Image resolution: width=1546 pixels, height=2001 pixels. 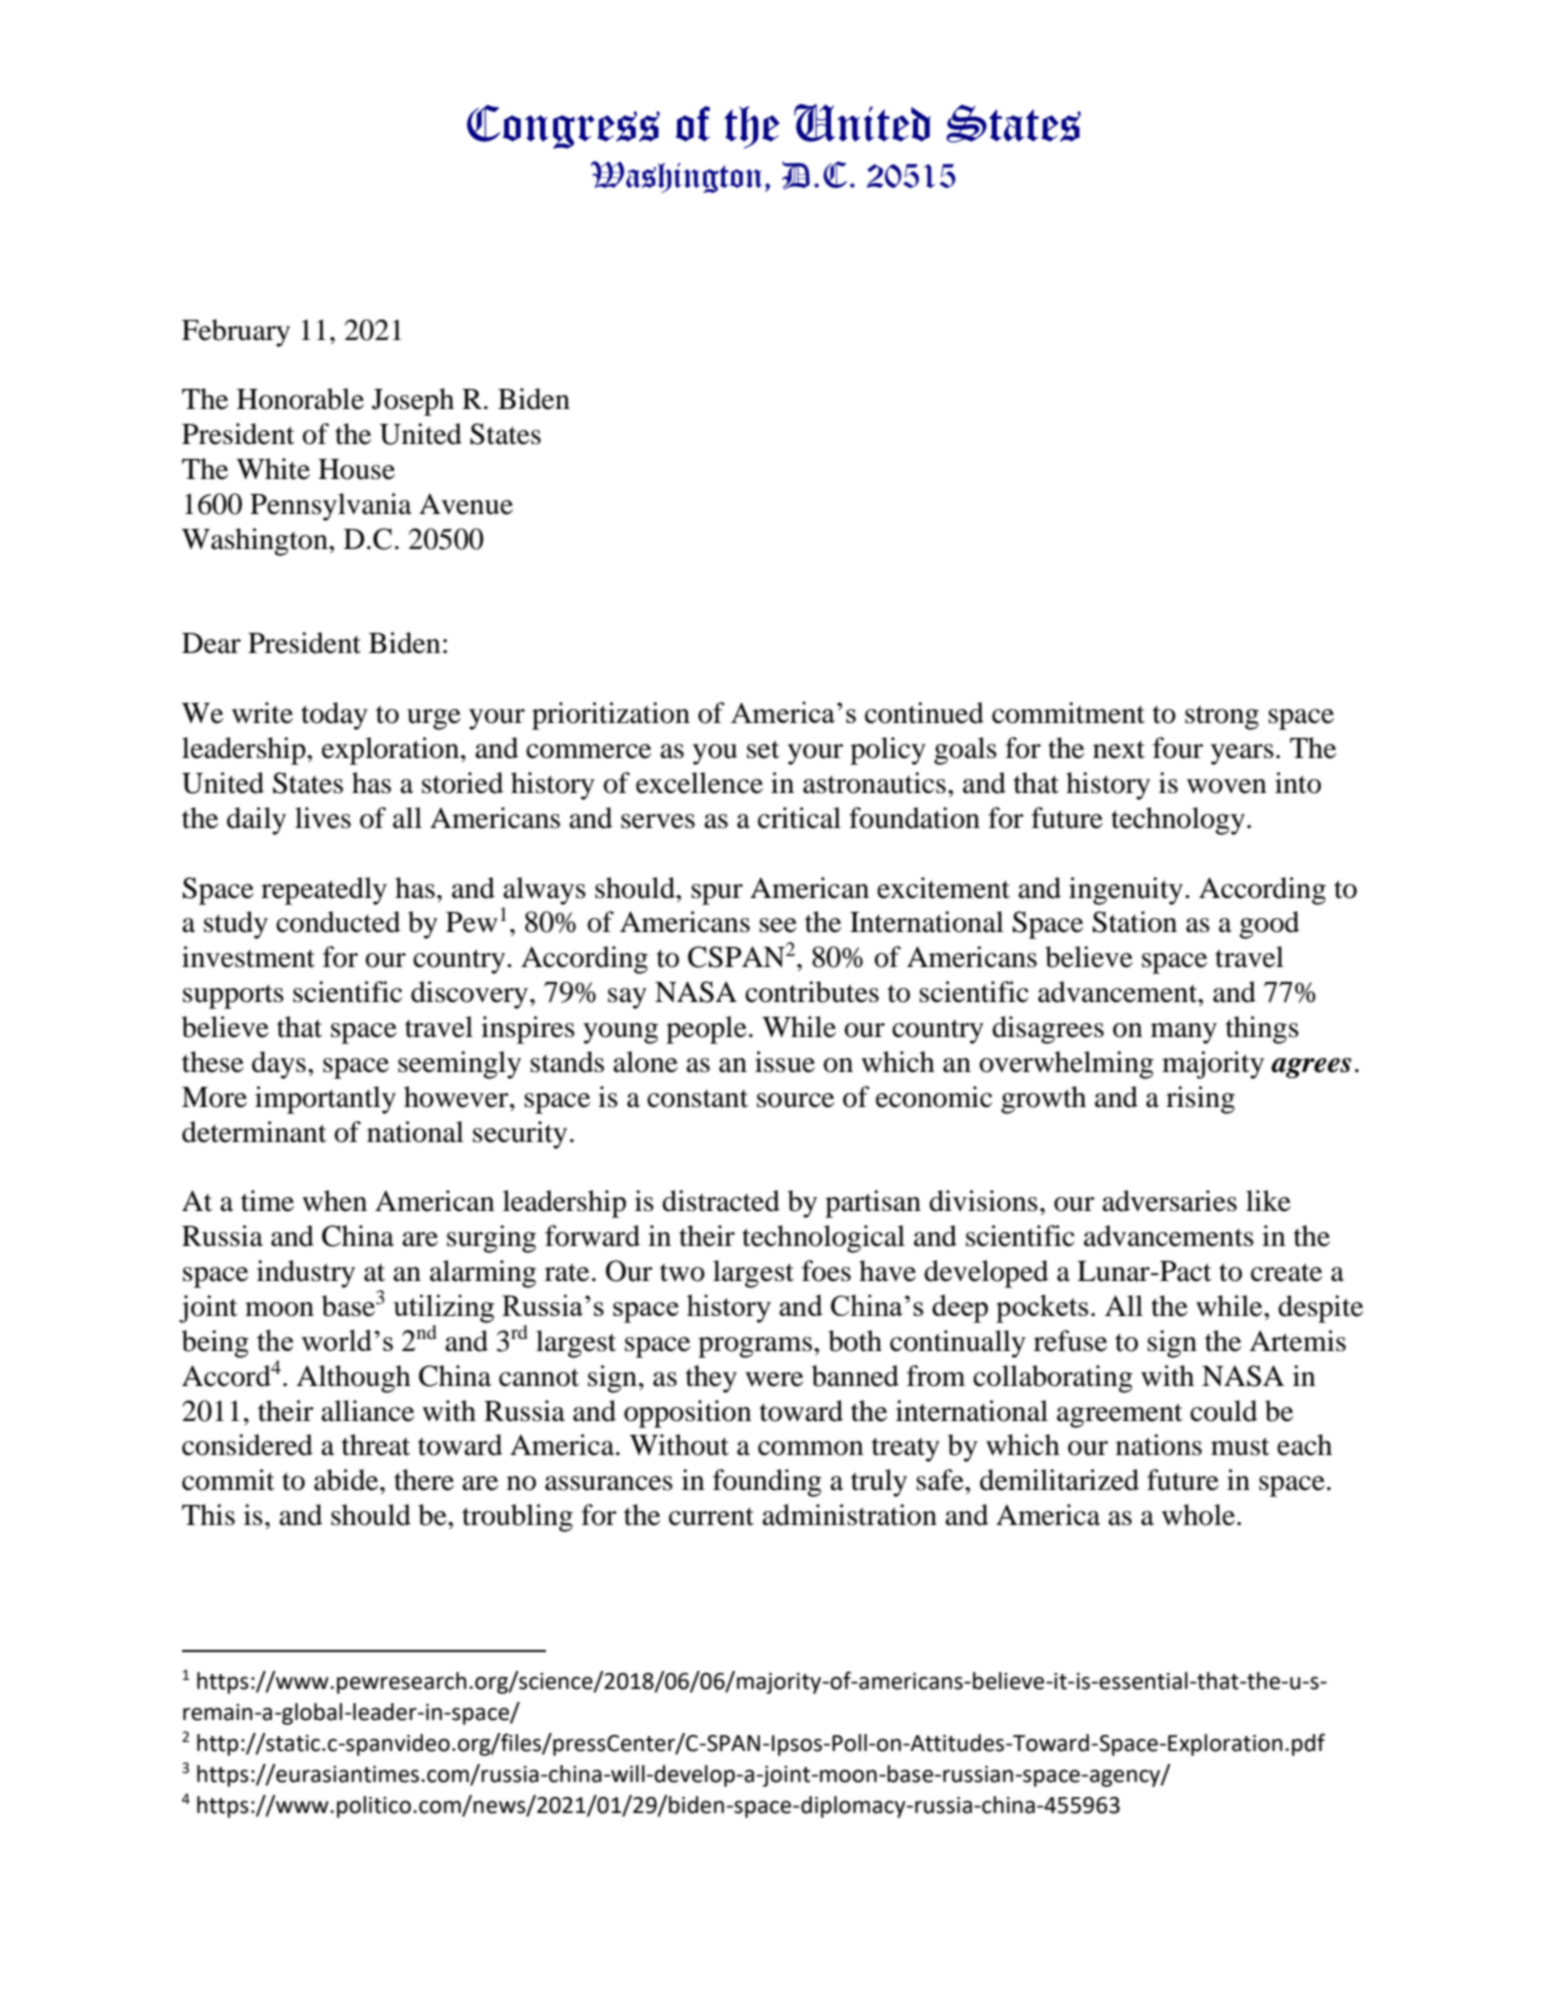 I want to click on four, so click(x=1178, y=748).
